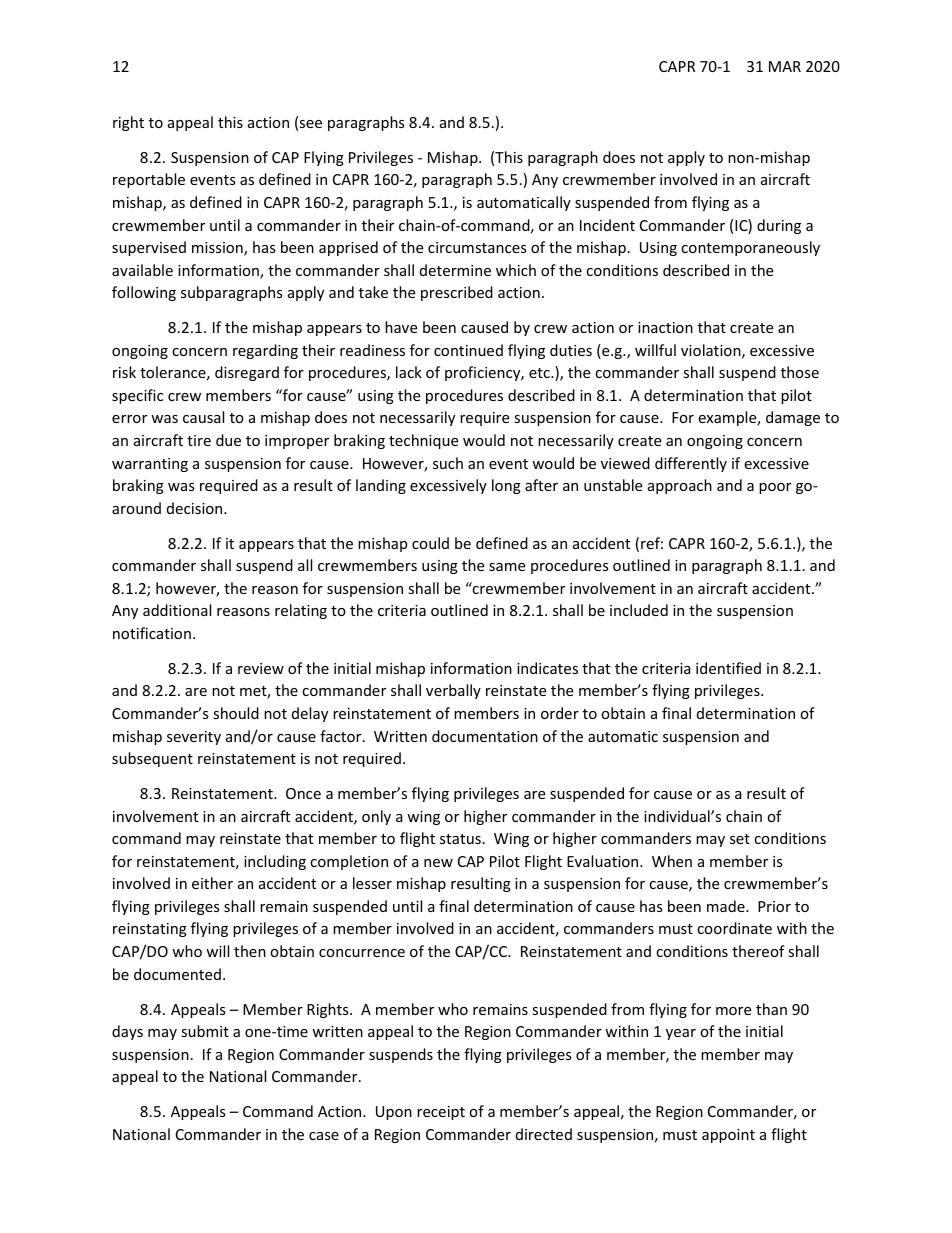  I want to click on MAR, so click(785, 66).
